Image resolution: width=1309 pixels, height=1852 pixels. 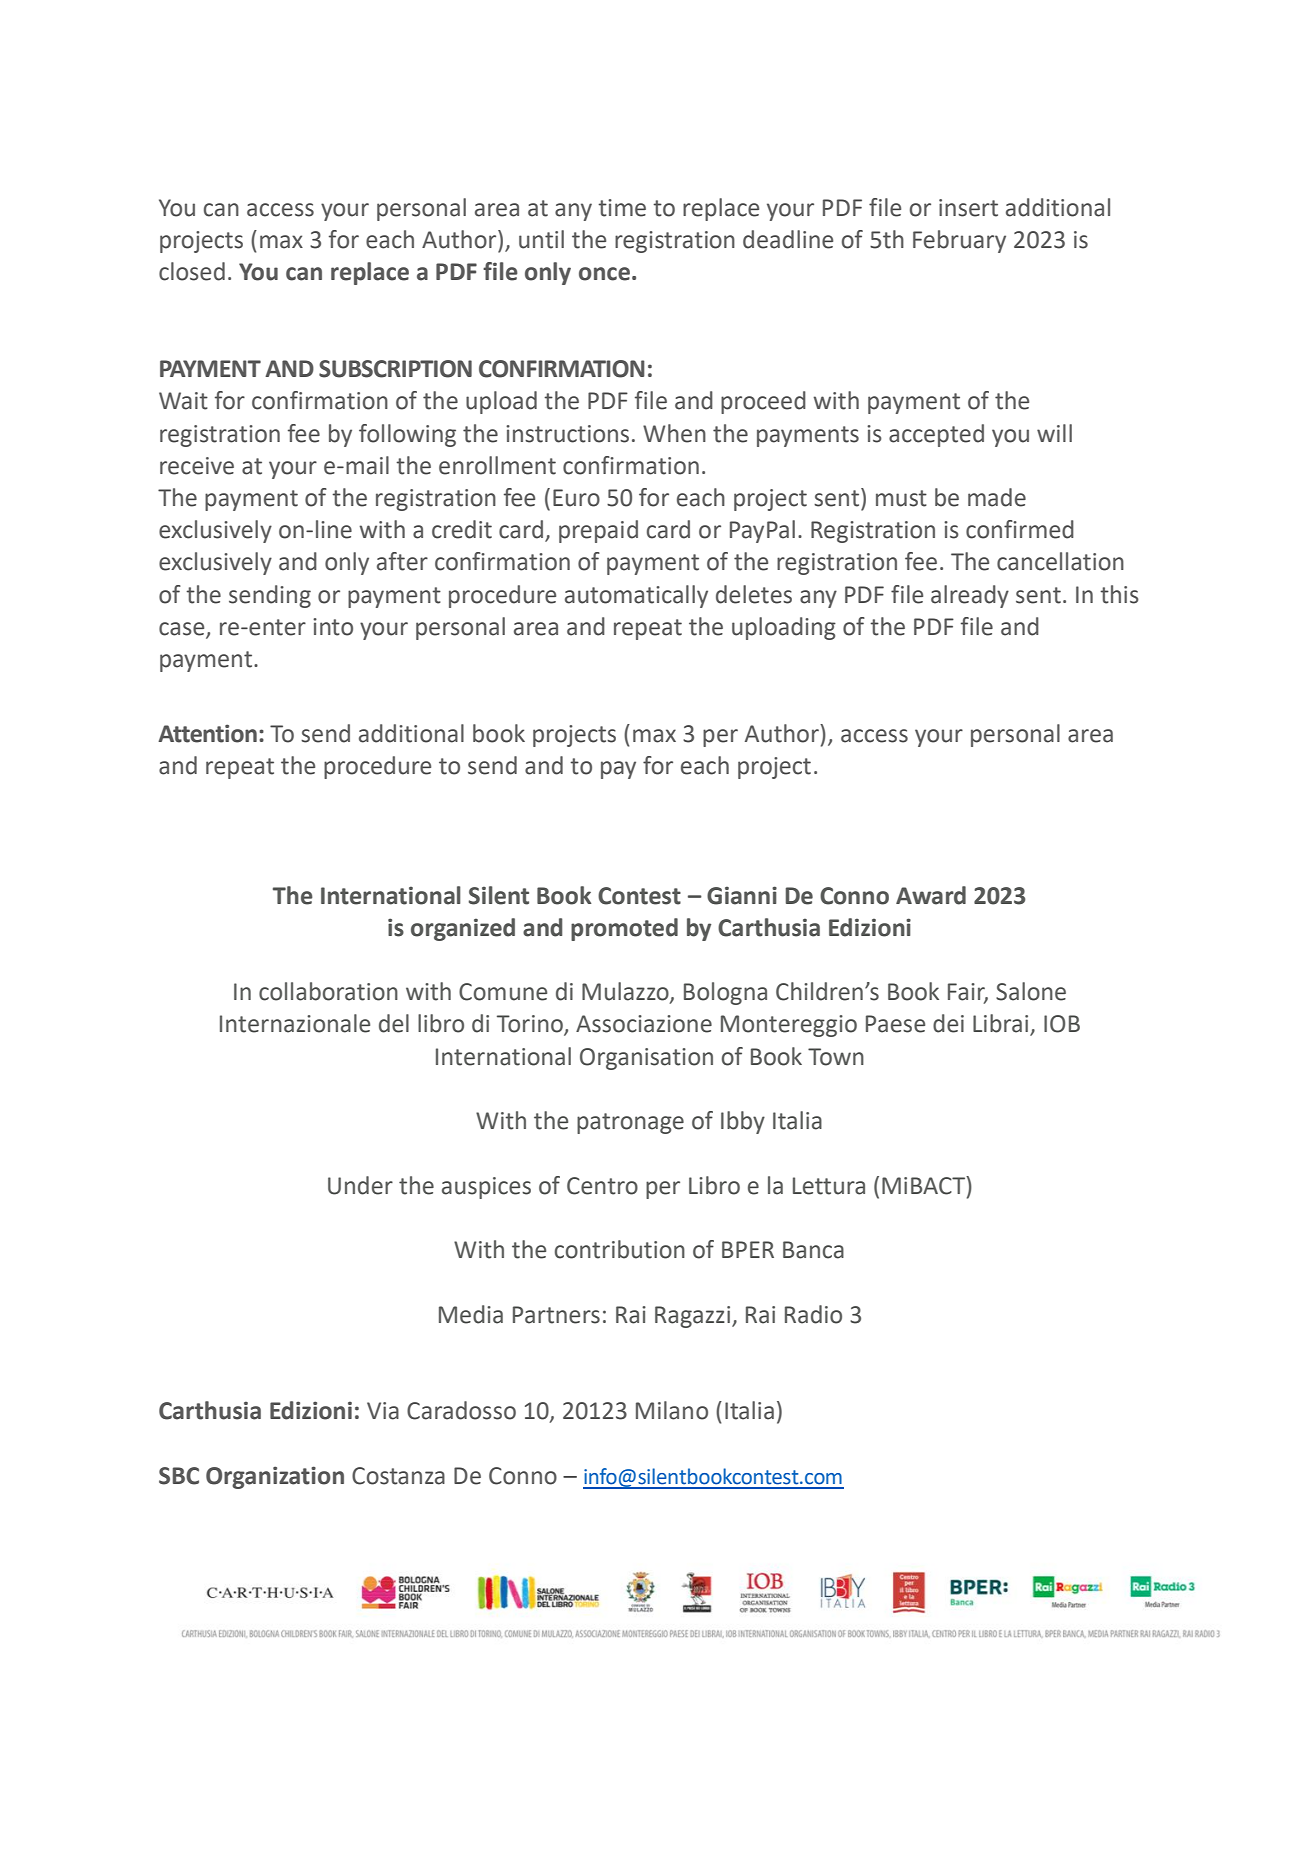 What do you see at coordinates (813, 1314) in the image?
I see `Radio` at bounding box center [813, 1314].
